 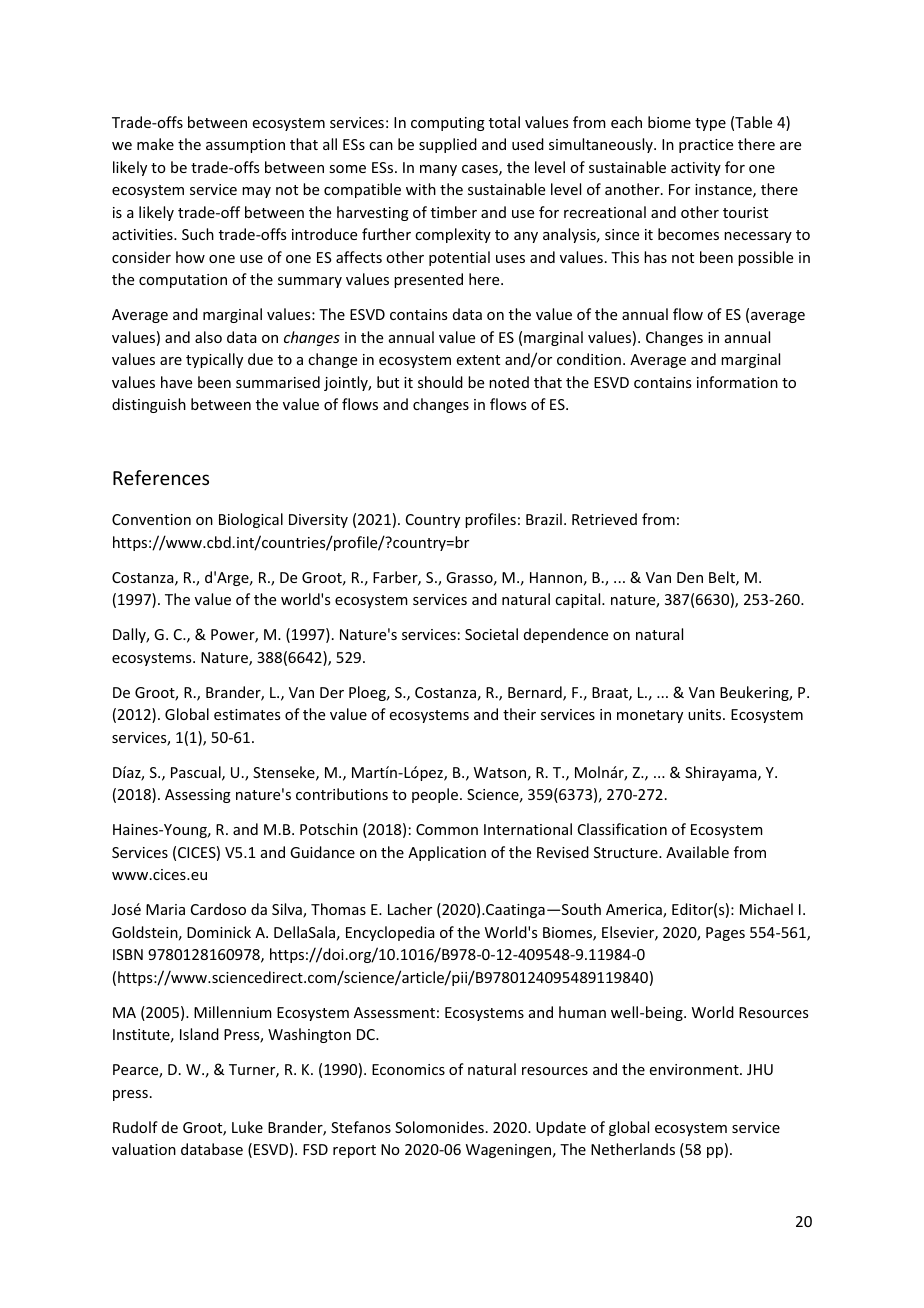 What do you see at coordinates (604, 519) in the screenshot?
I see `Retrieved` at bounding box center [604, 519].
